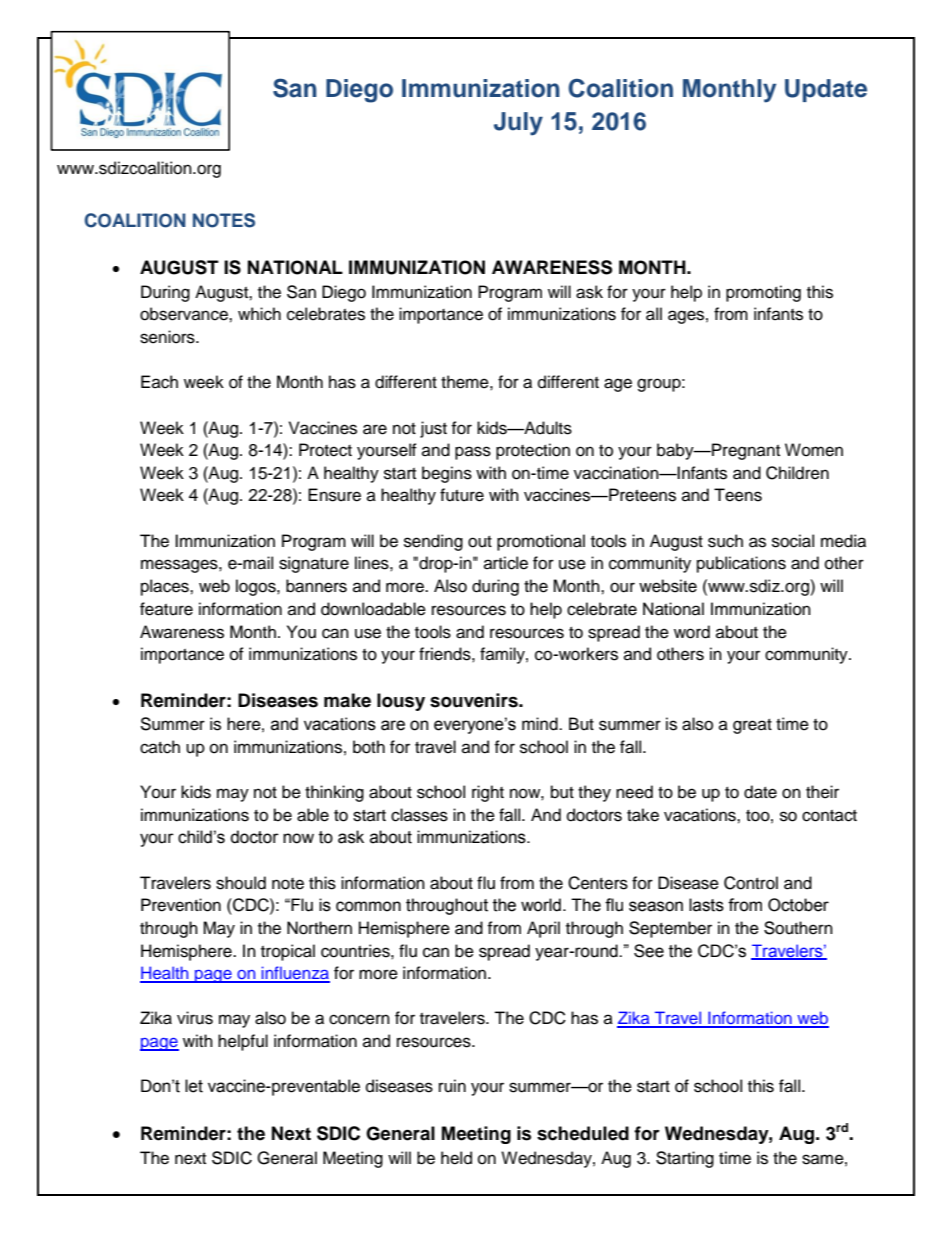 This screenshot has width=952, height=1233. Describe the element at coordinates (259, 314) in the screenshot. I see `which` at that location.
